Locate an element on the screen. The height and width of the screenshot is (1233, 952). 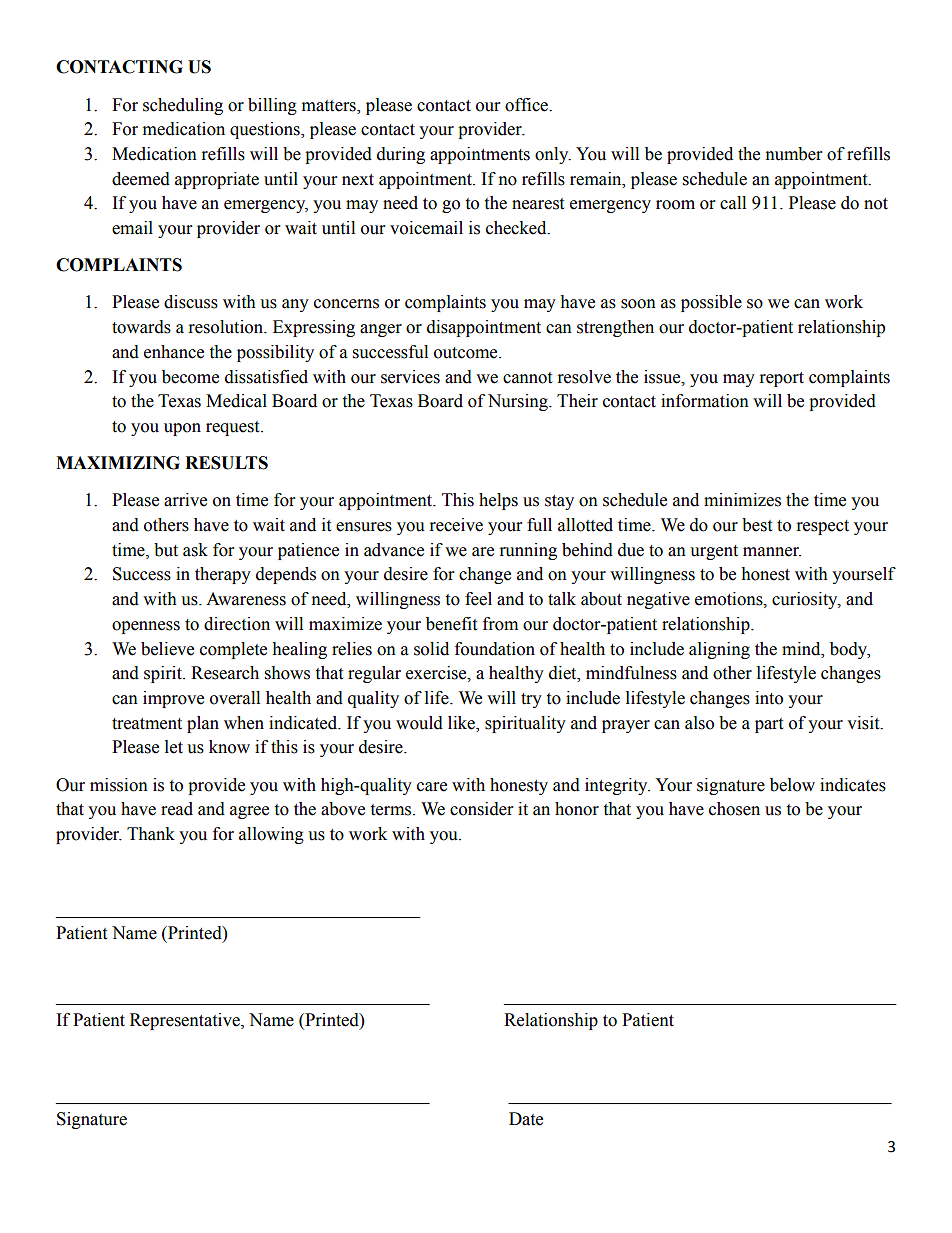
RESULTS is located at coordinates (226, 463).
